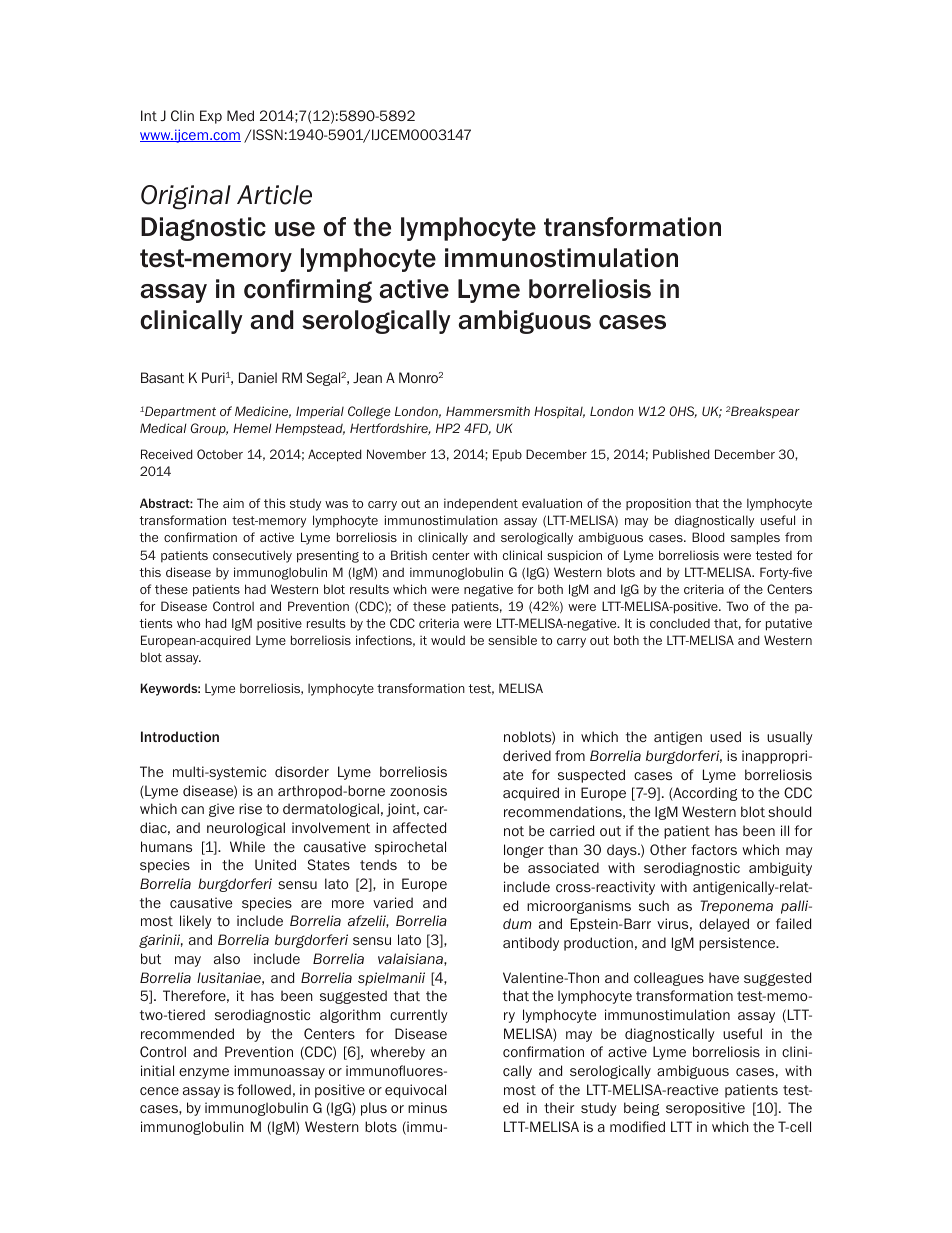 The height and width of the page is (1233, 952). What do you see at coordinates (725, 736) in the page?
I see `used` at bounding box center [725, 736].
